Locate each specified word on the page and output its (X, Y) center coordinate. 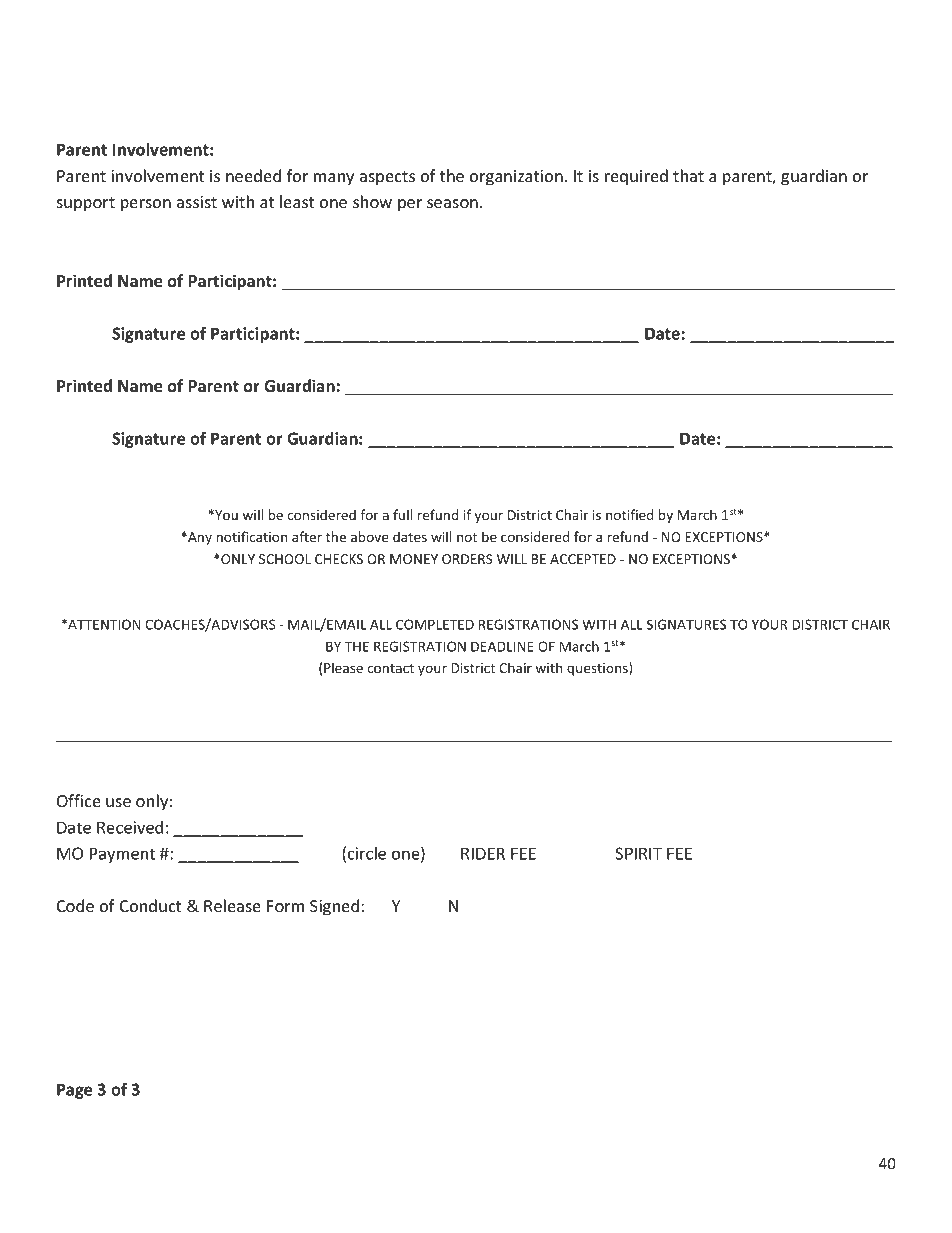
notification (251, 536)
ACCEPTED (583, 559)
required (636, 177)
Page (74, 1091)
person (146, 205)
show (372, 201)
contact (390, 668)
